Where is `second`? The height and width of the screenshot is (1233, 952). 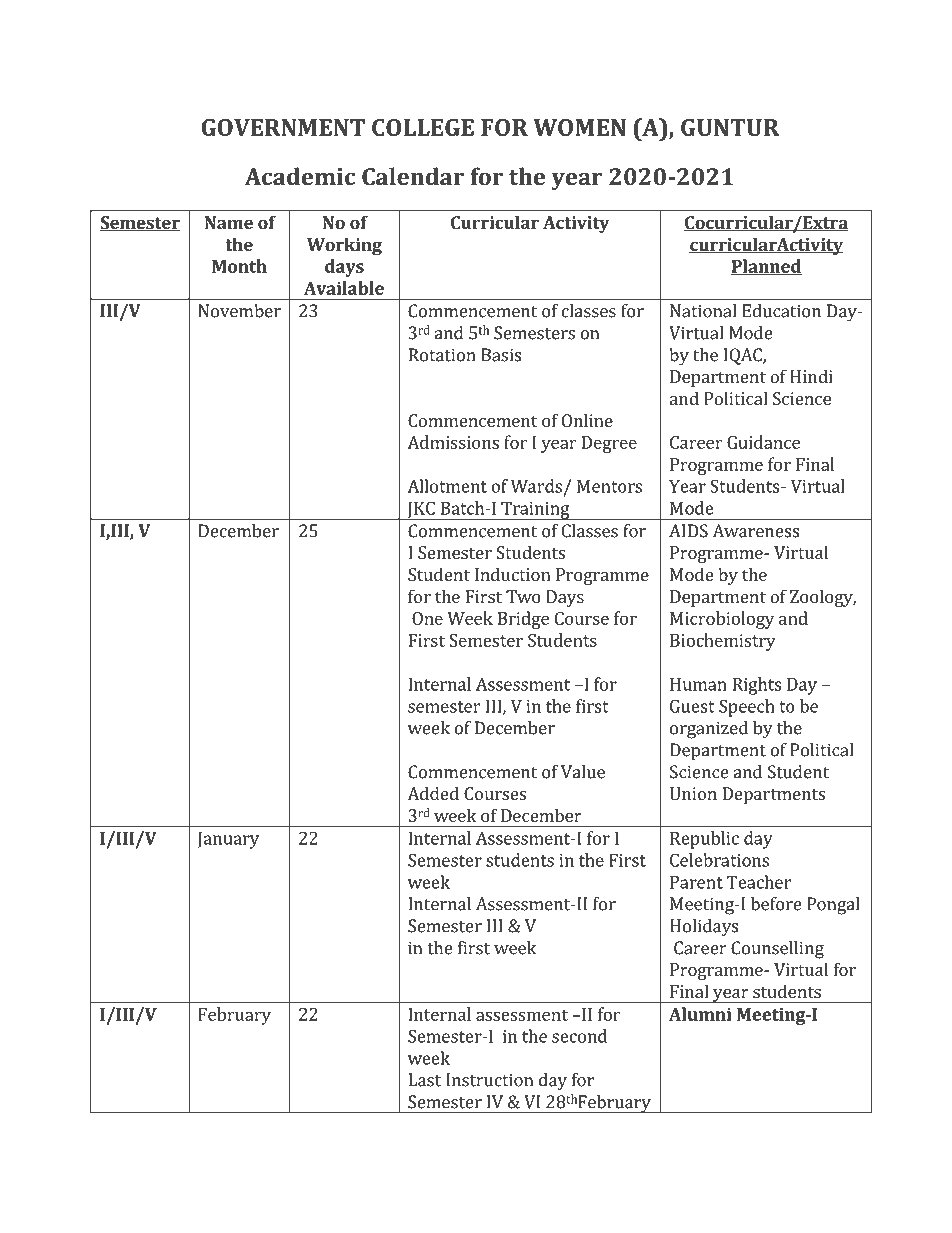
second is located at coordinates (579, 1036).
